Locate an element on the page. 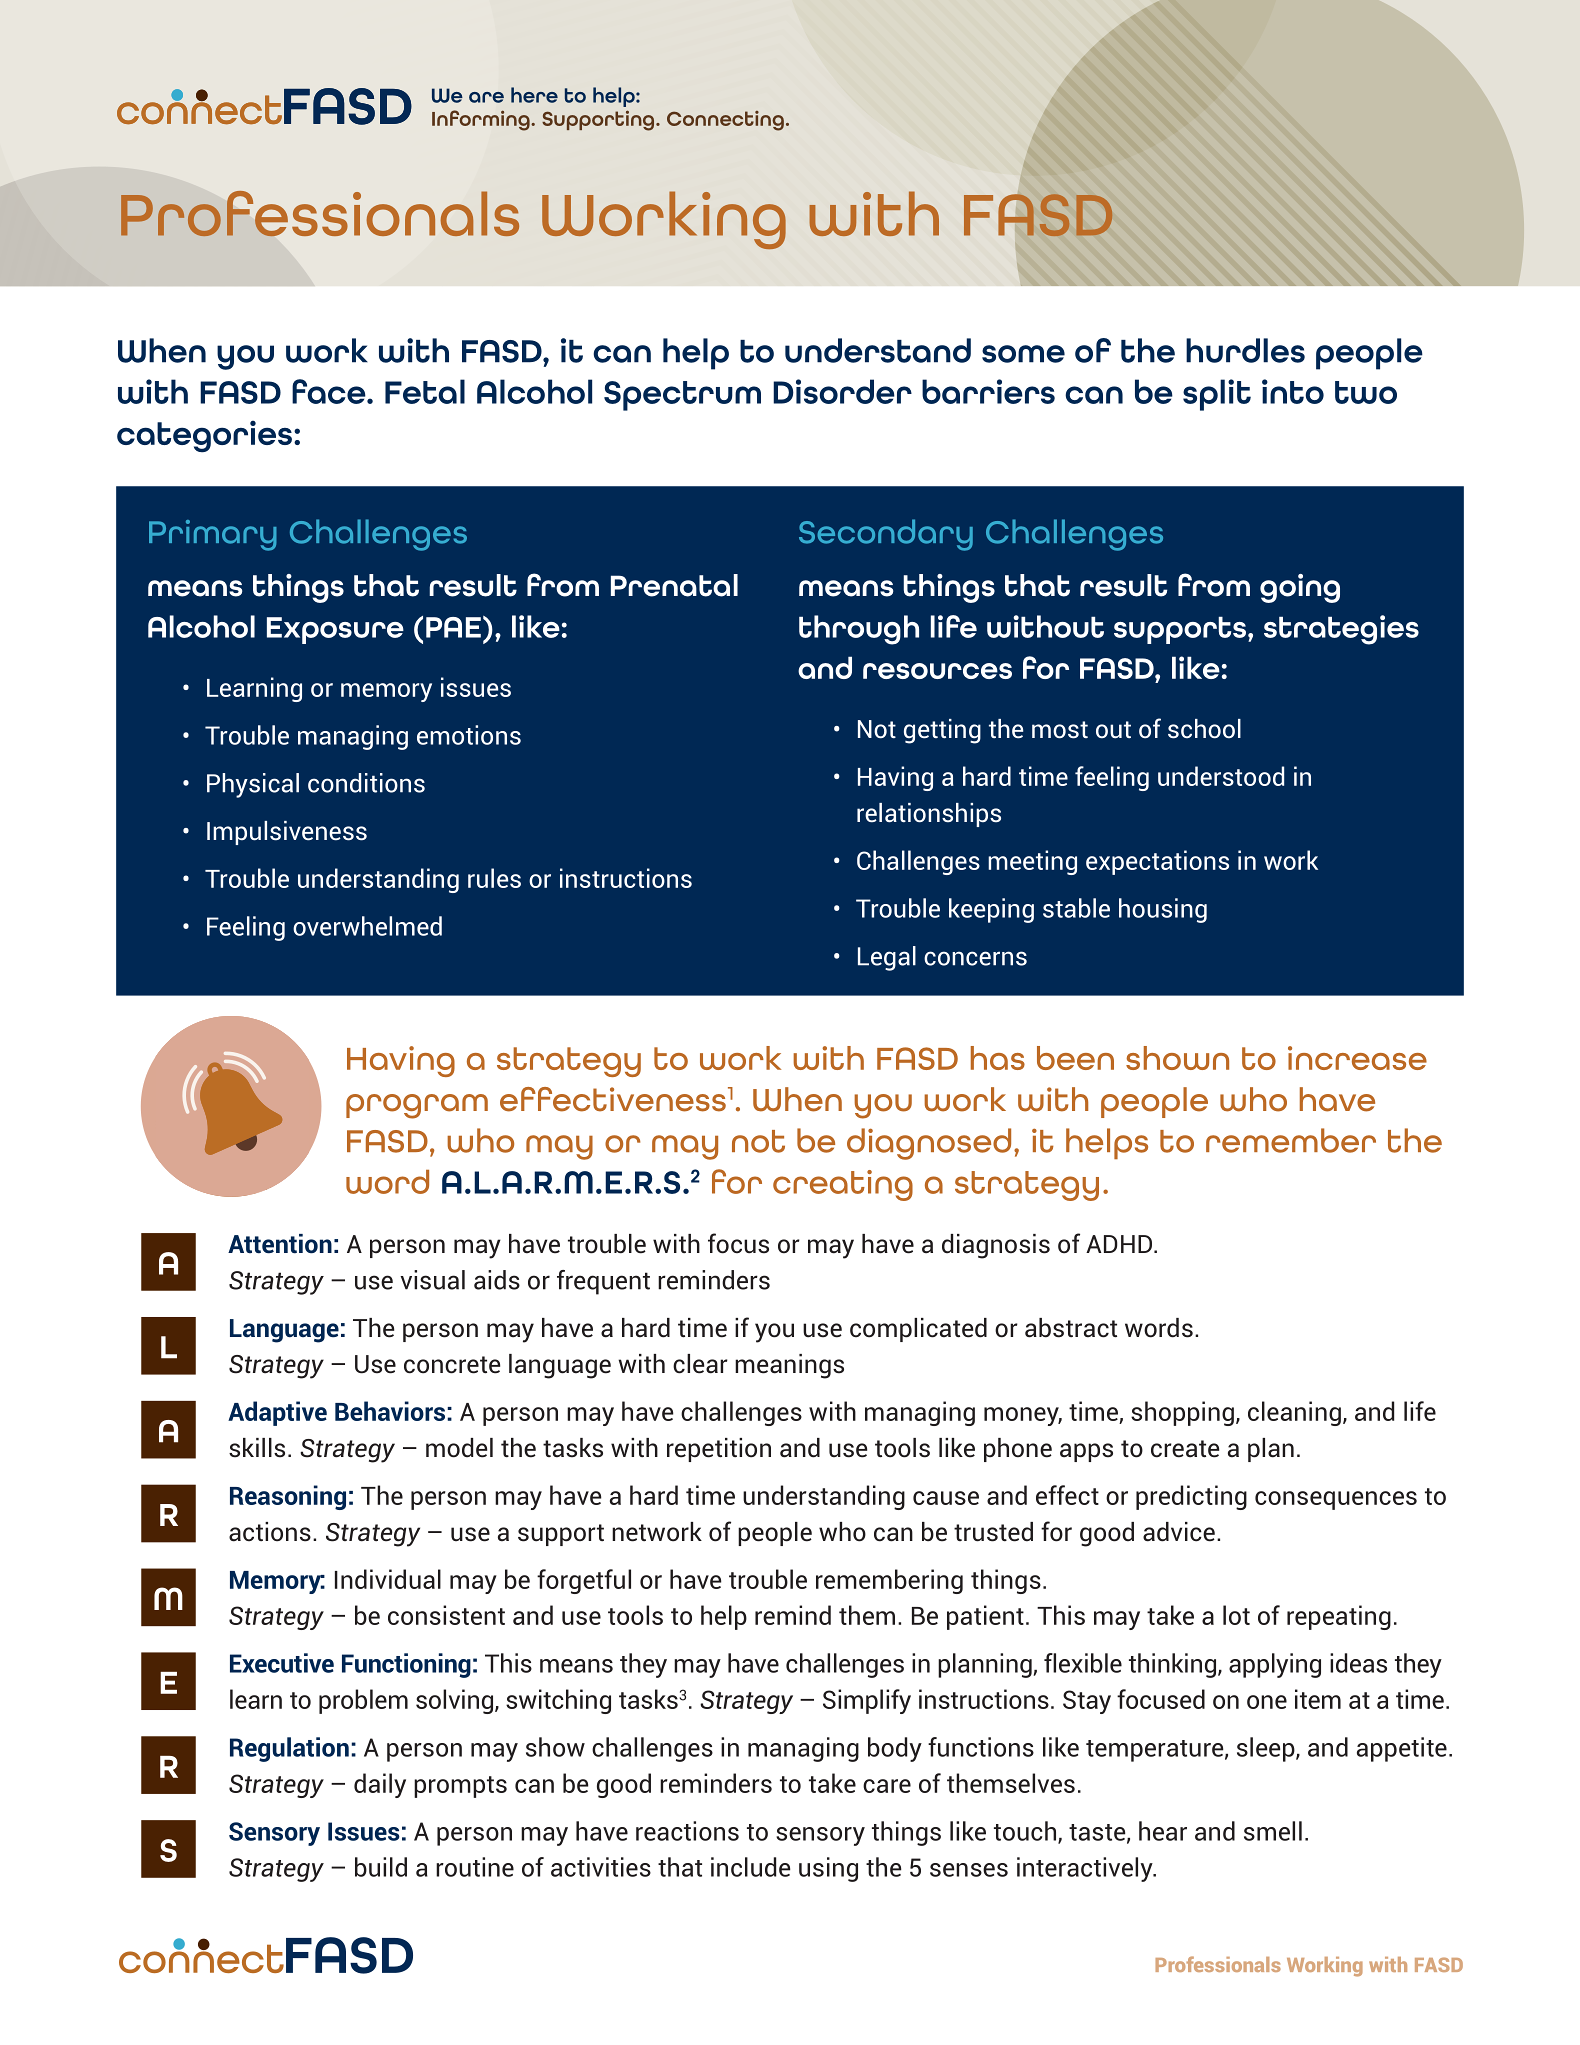  through is located at coordinates (859, 630).
